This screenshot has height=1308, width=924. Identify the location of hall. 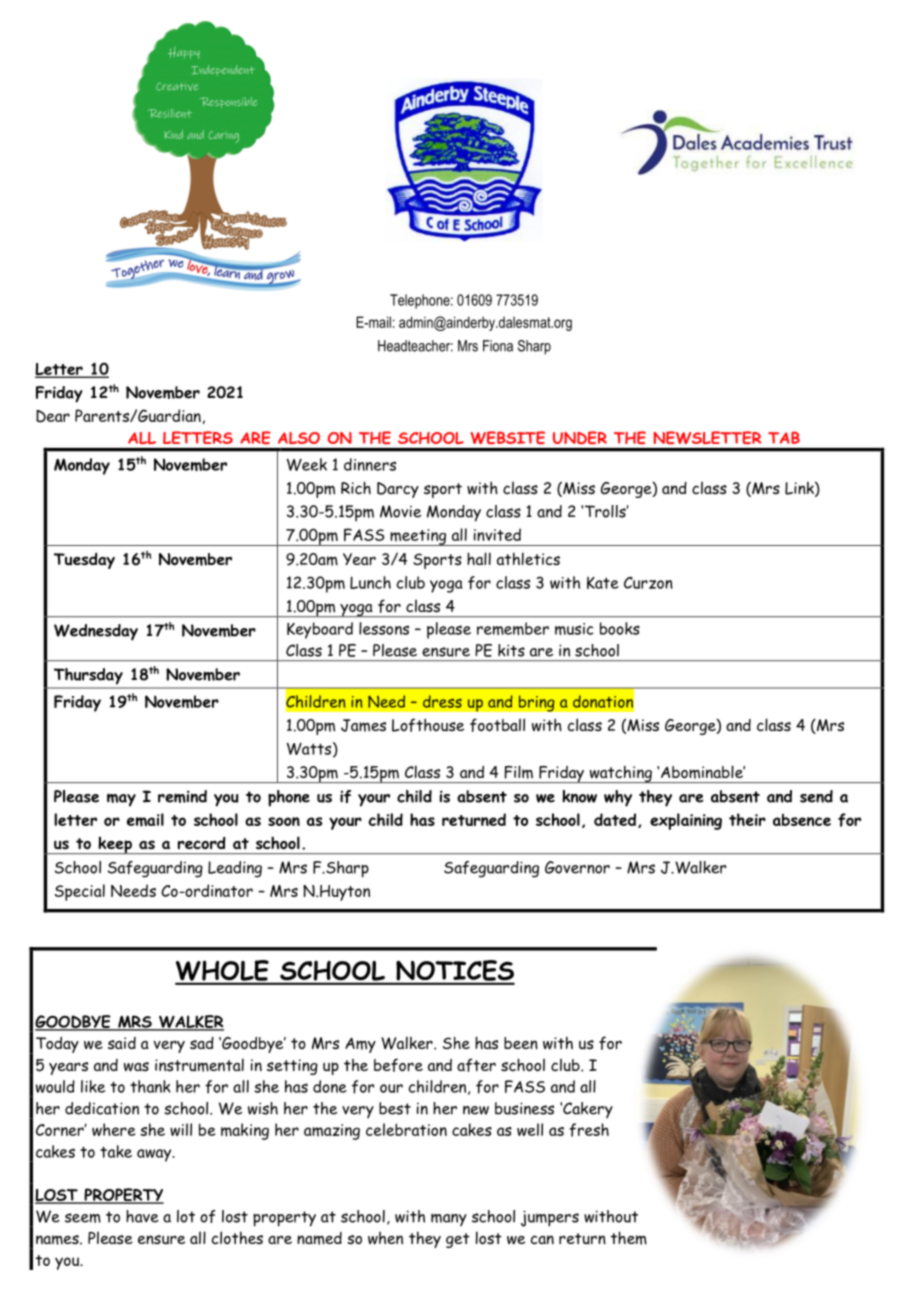
(479, 558).
